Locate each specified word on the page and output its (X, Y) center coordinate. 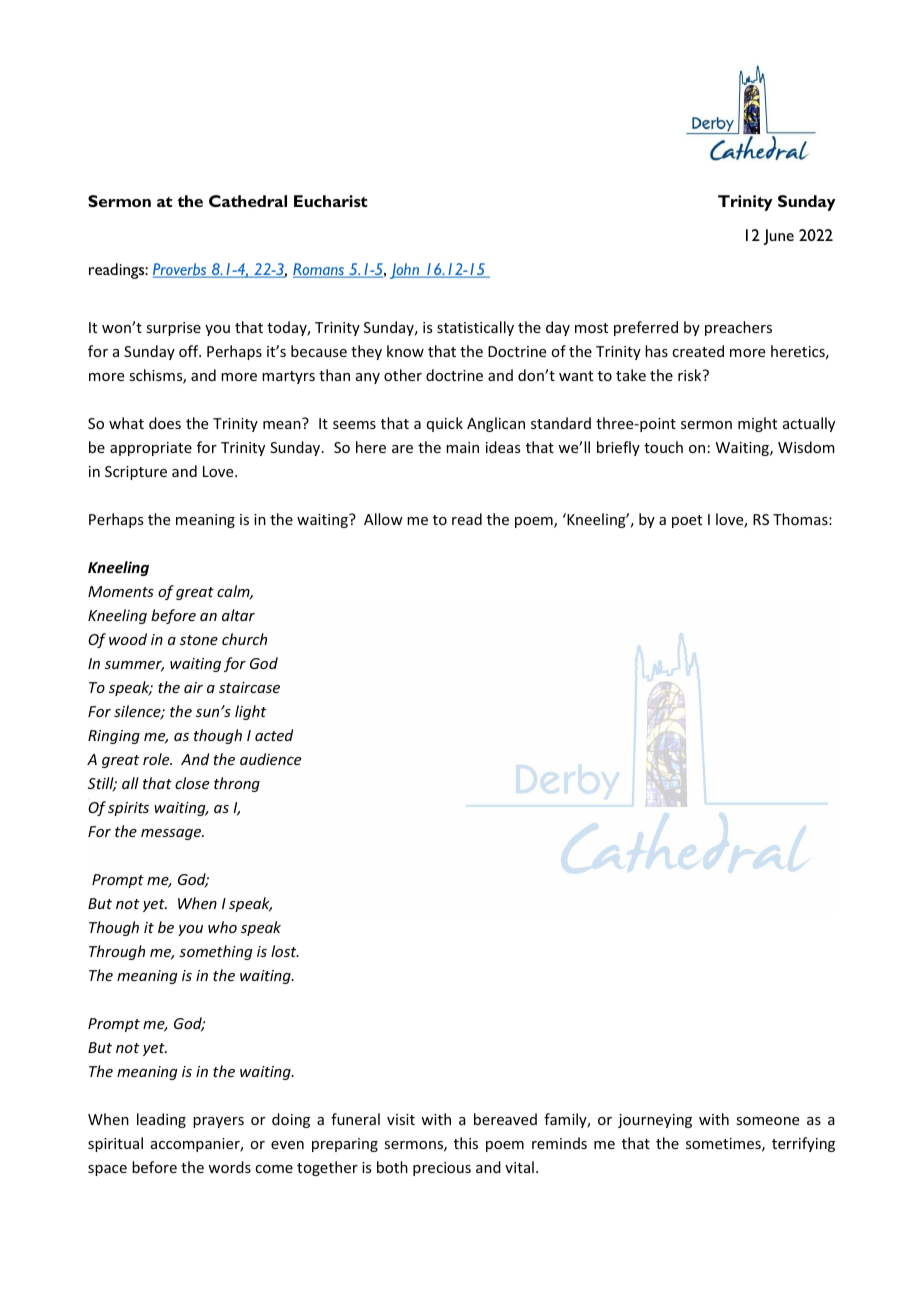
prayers (218, 1122)
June (779, 237)
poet (687, 521)
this (466, 1143)
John (406, 271)
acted (274, 735)
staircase (249, 687)
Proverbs (181, 270)
